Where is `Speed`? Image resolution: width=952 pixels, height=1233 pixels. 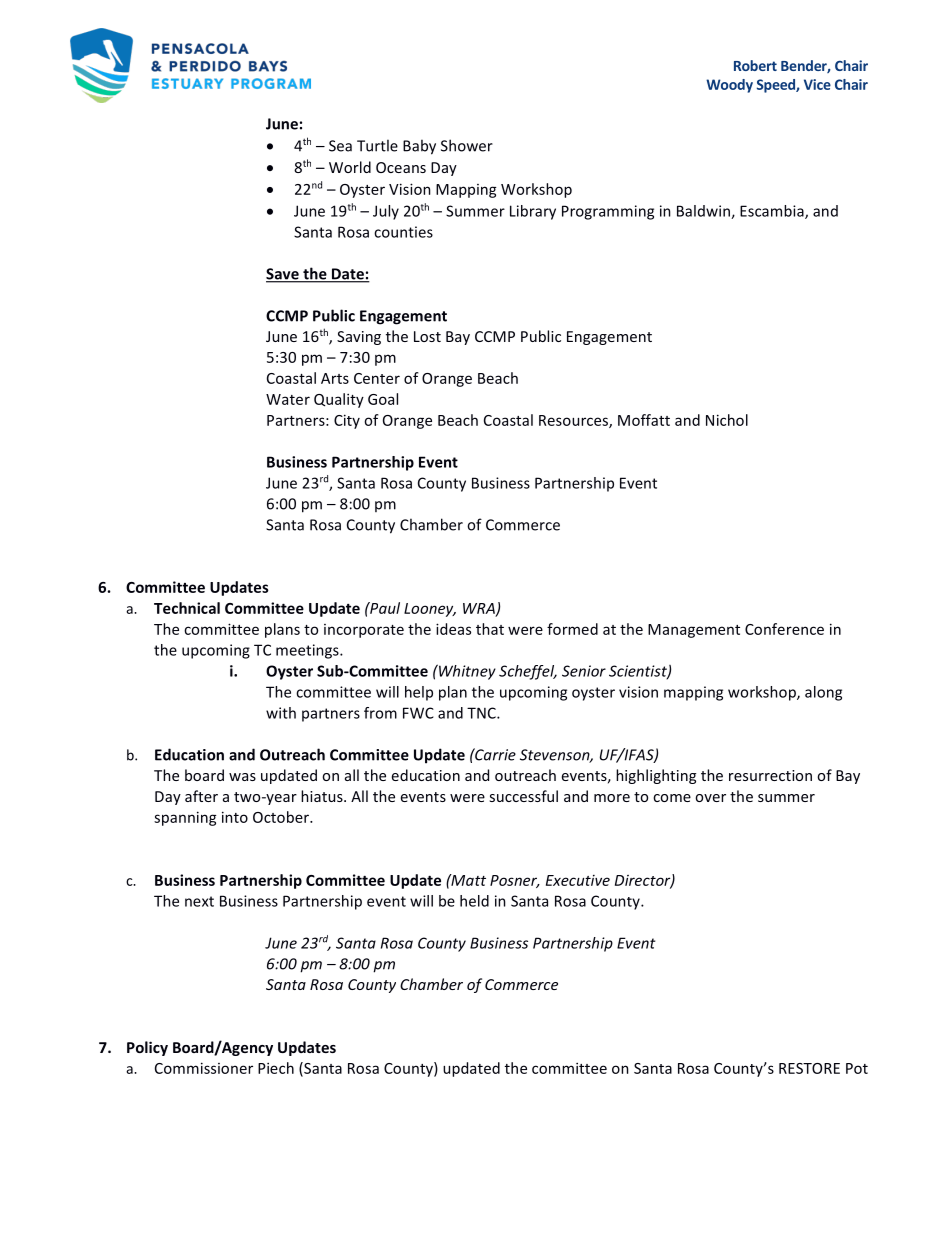 Speed is located at coordinates (777, 86).
